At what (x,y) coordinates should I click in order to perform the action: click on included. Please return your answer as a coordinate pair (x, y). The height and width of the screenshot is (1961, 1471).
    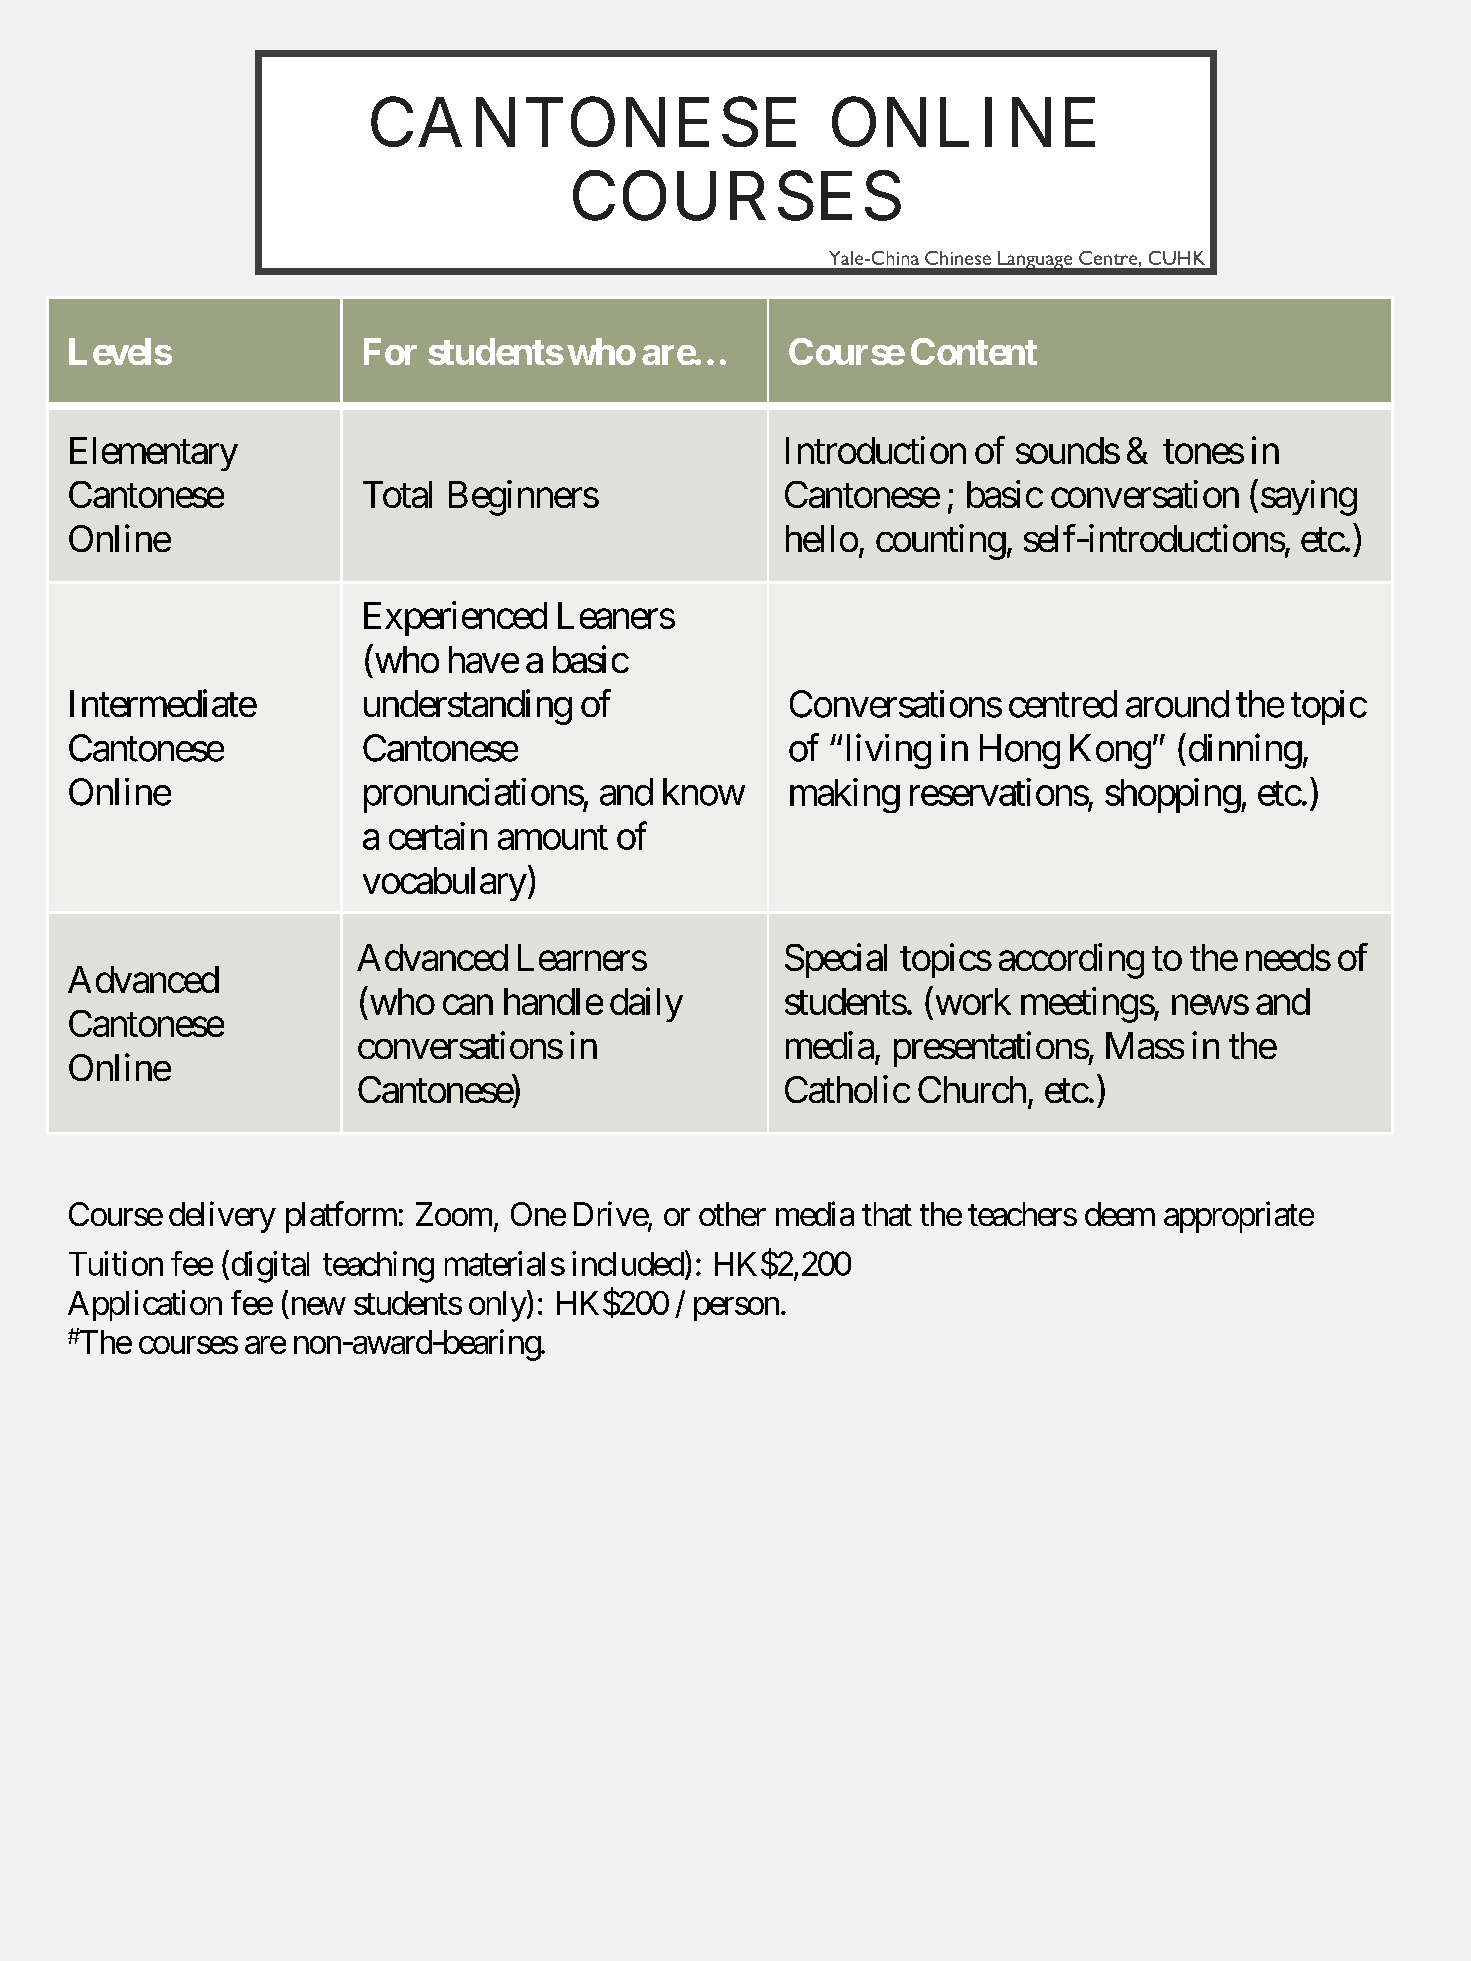
    Looking at the image, I should click on (628, 1263).
